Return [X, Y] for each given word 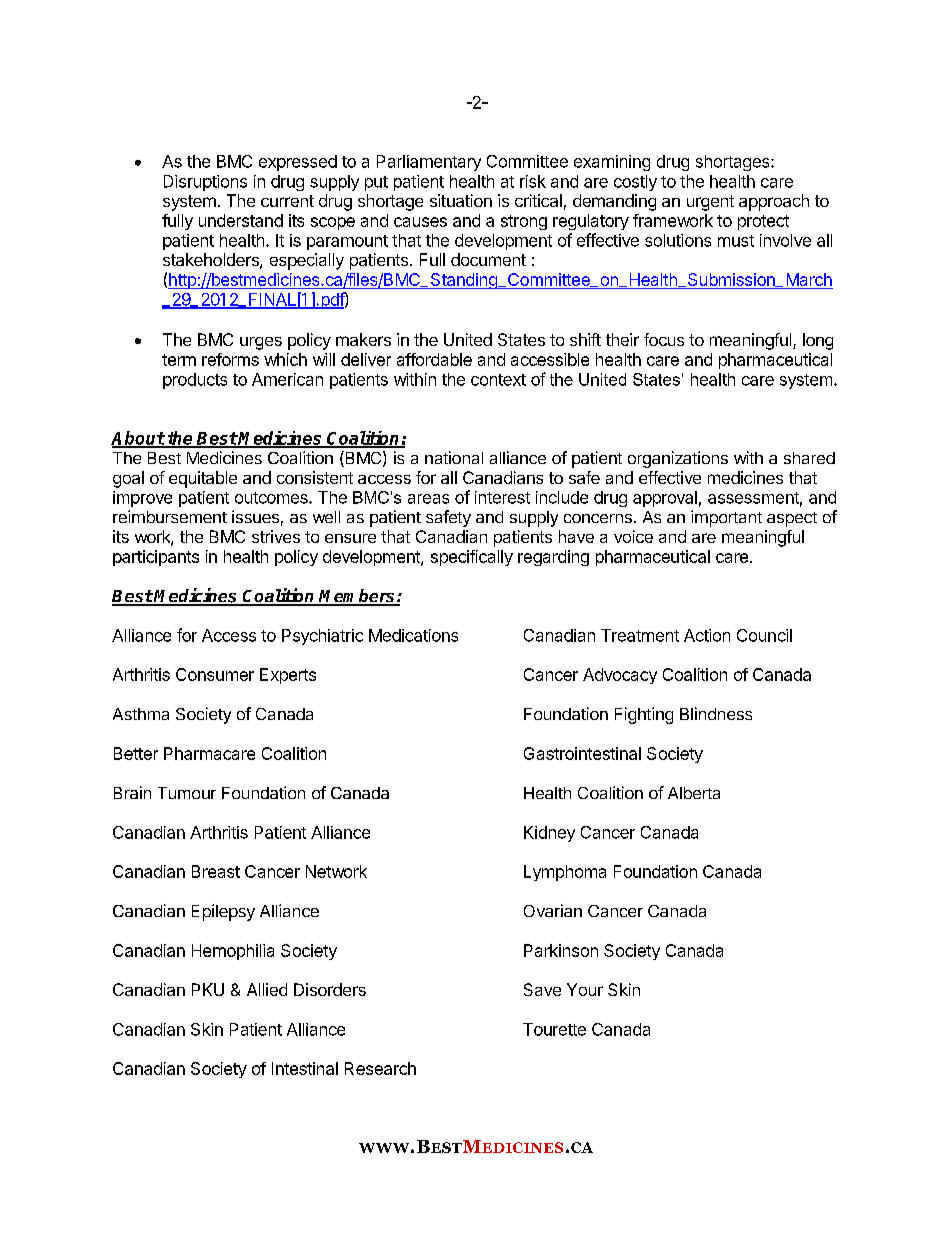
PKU [208, 989]
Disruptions [205, 183]
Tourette [554, 1029]
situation [461, 200]
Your [585, 989]
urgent [710, 203]
